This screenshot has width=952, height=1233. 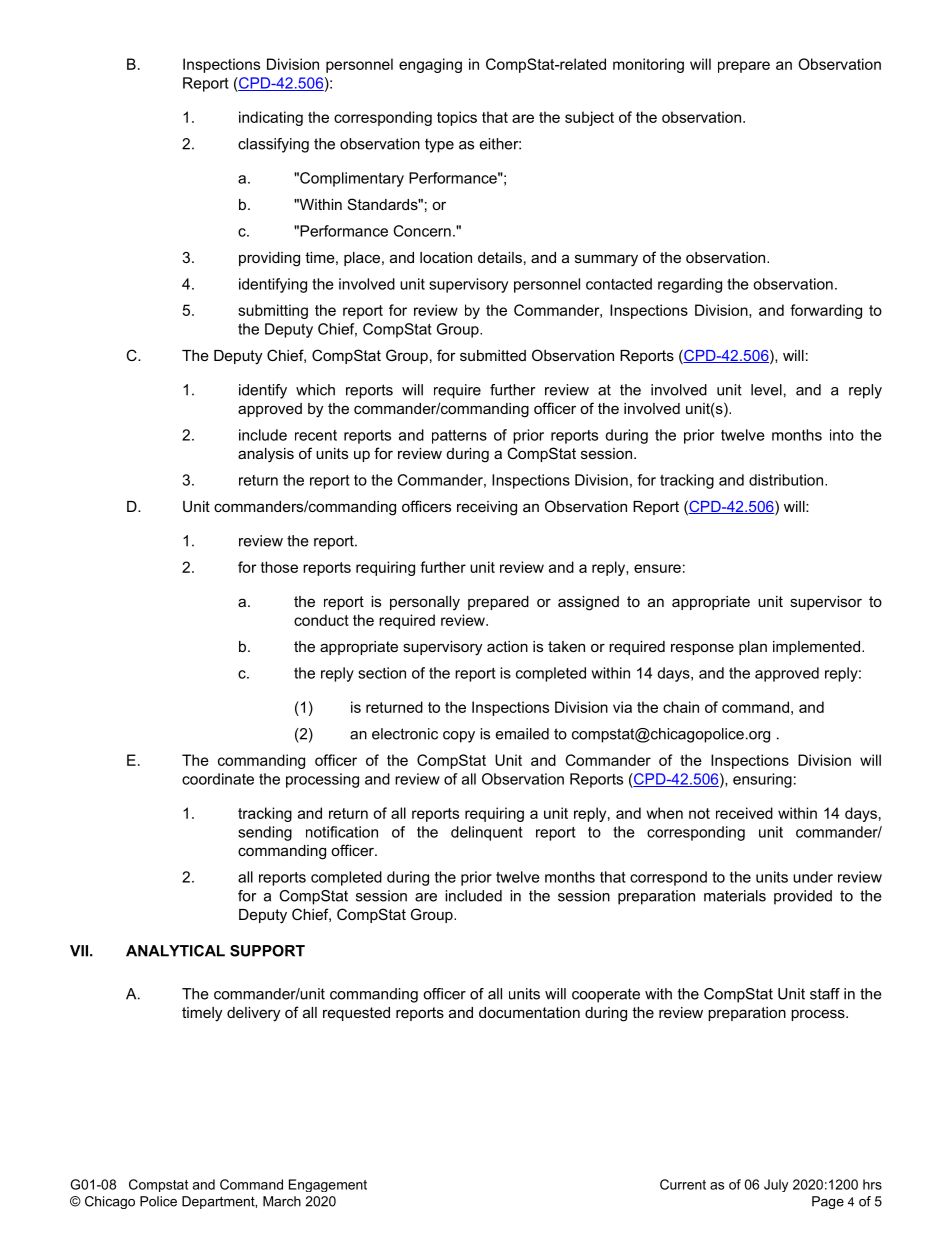 What do you see at coordinates (271, 118) in the screenshot?
I see `indicating` at bounding box center [271, 118].
